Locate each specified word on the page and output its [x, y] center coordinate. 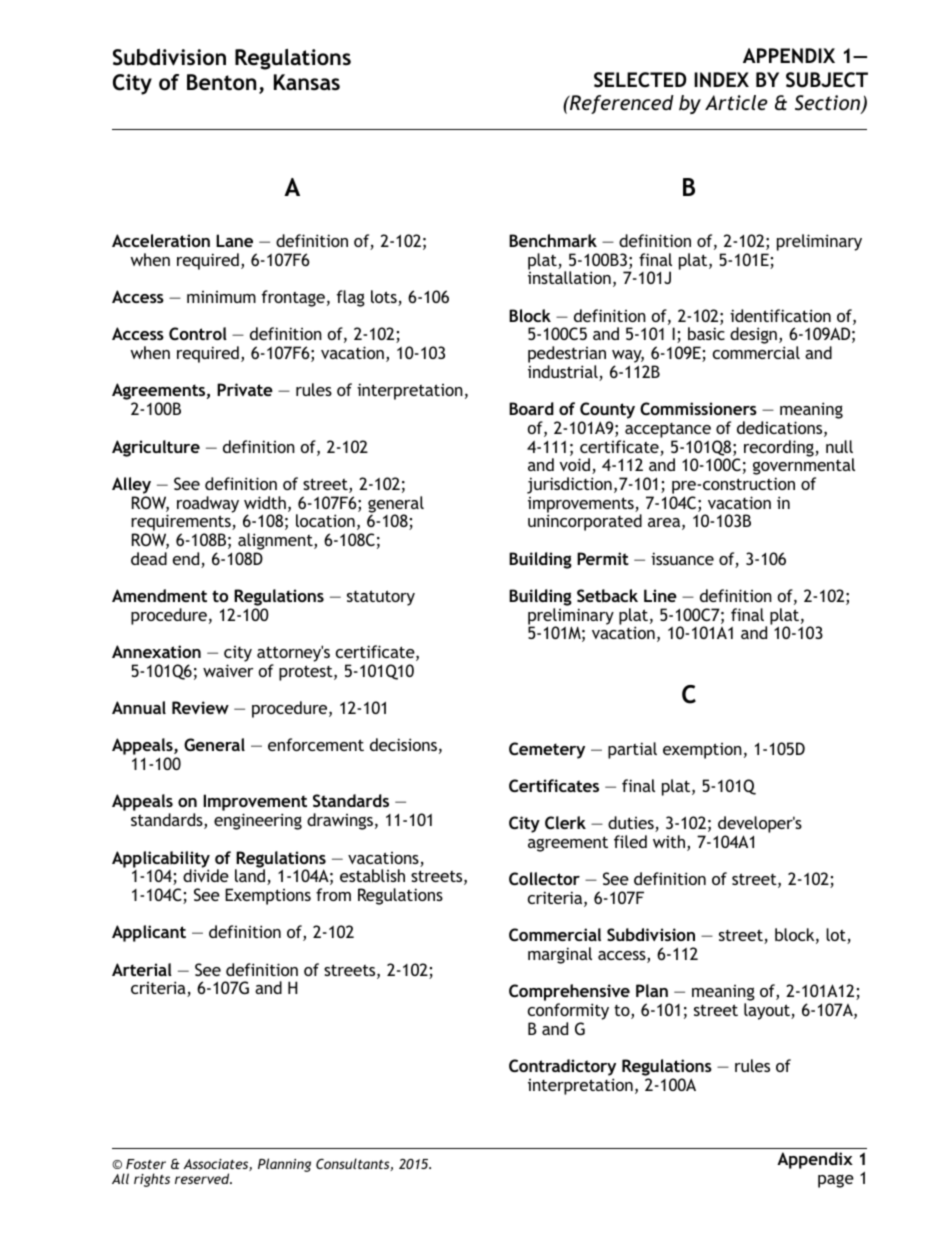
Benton [221, 82]
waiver [228, 670]
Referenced [621, 104]
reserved [203, 1178]
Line [660, 595]
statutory [381, 598]
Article [736, 102]
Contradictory [562, 1069]
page [836, 1181]
